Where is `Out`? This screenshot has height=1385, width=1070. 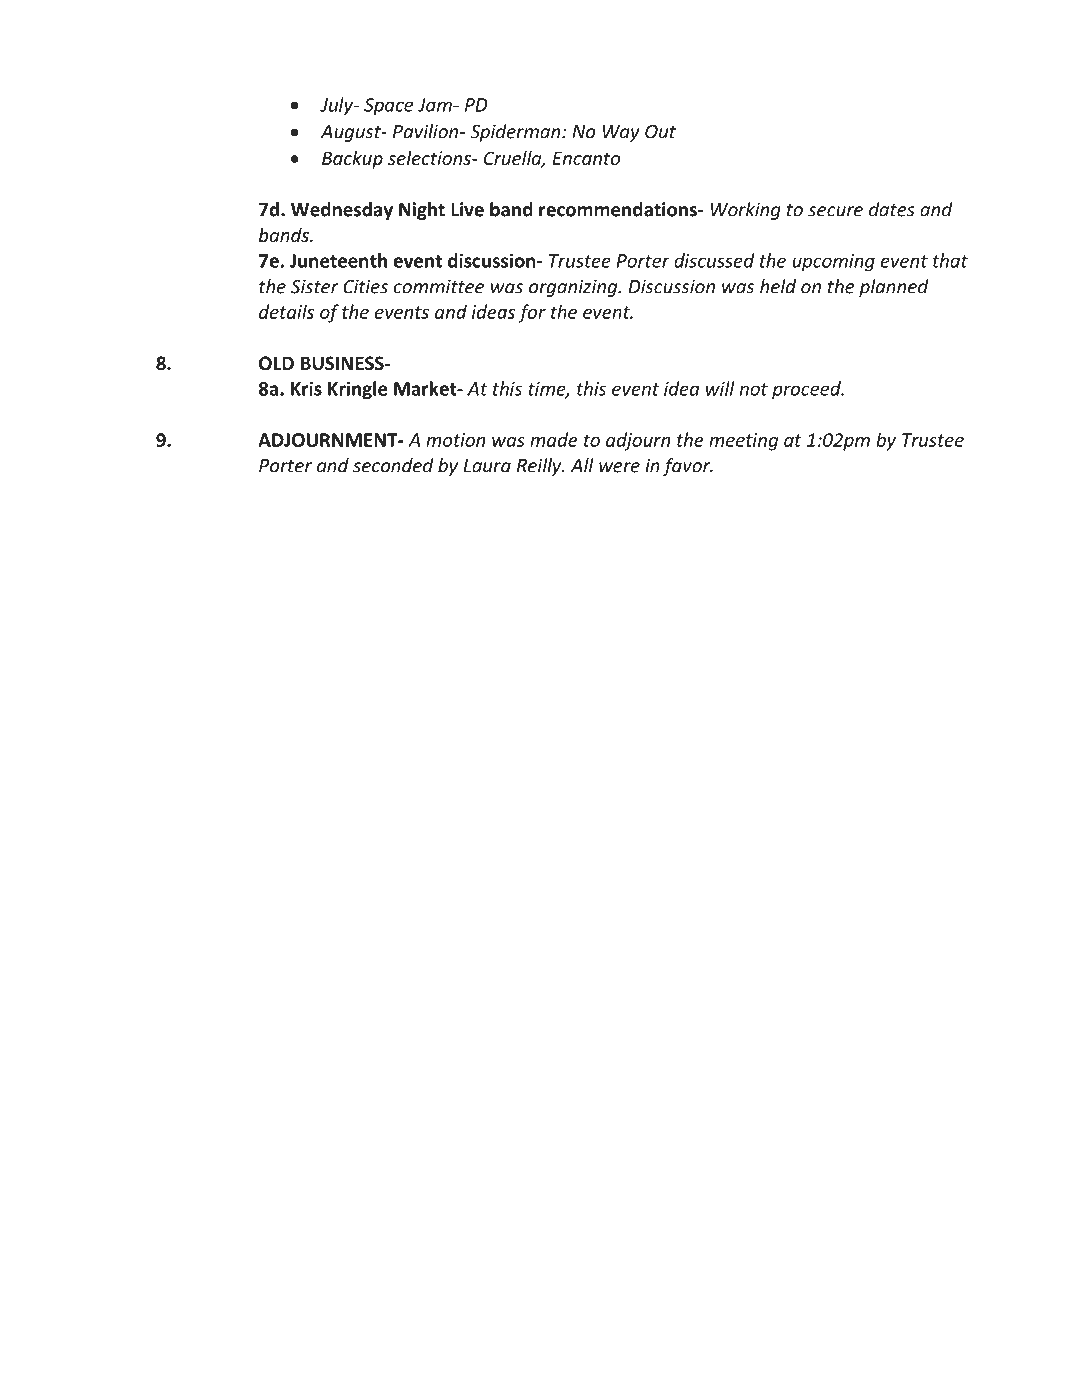 Out is located at coordinates (660, 132).
